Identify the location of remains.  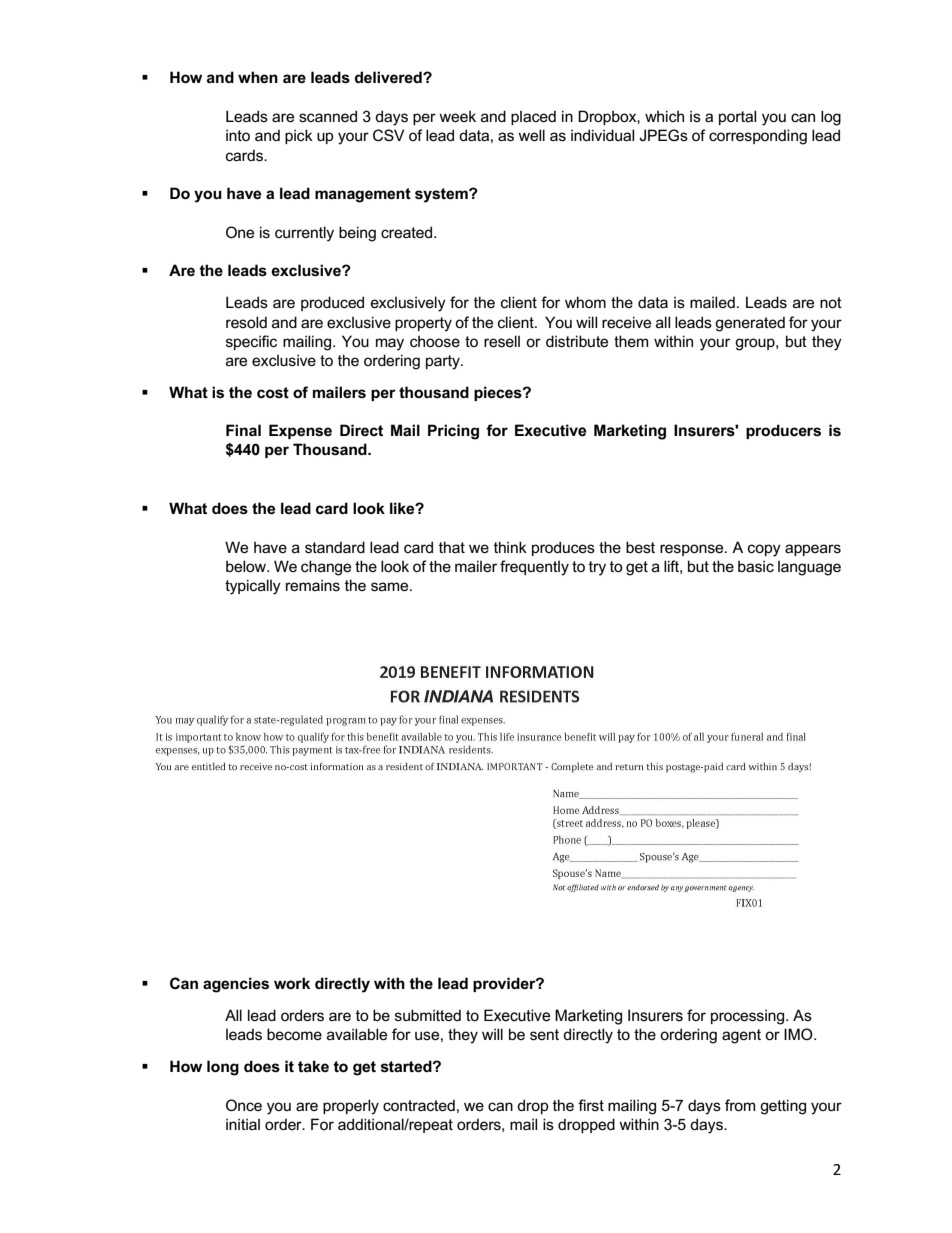
(313, 585).
